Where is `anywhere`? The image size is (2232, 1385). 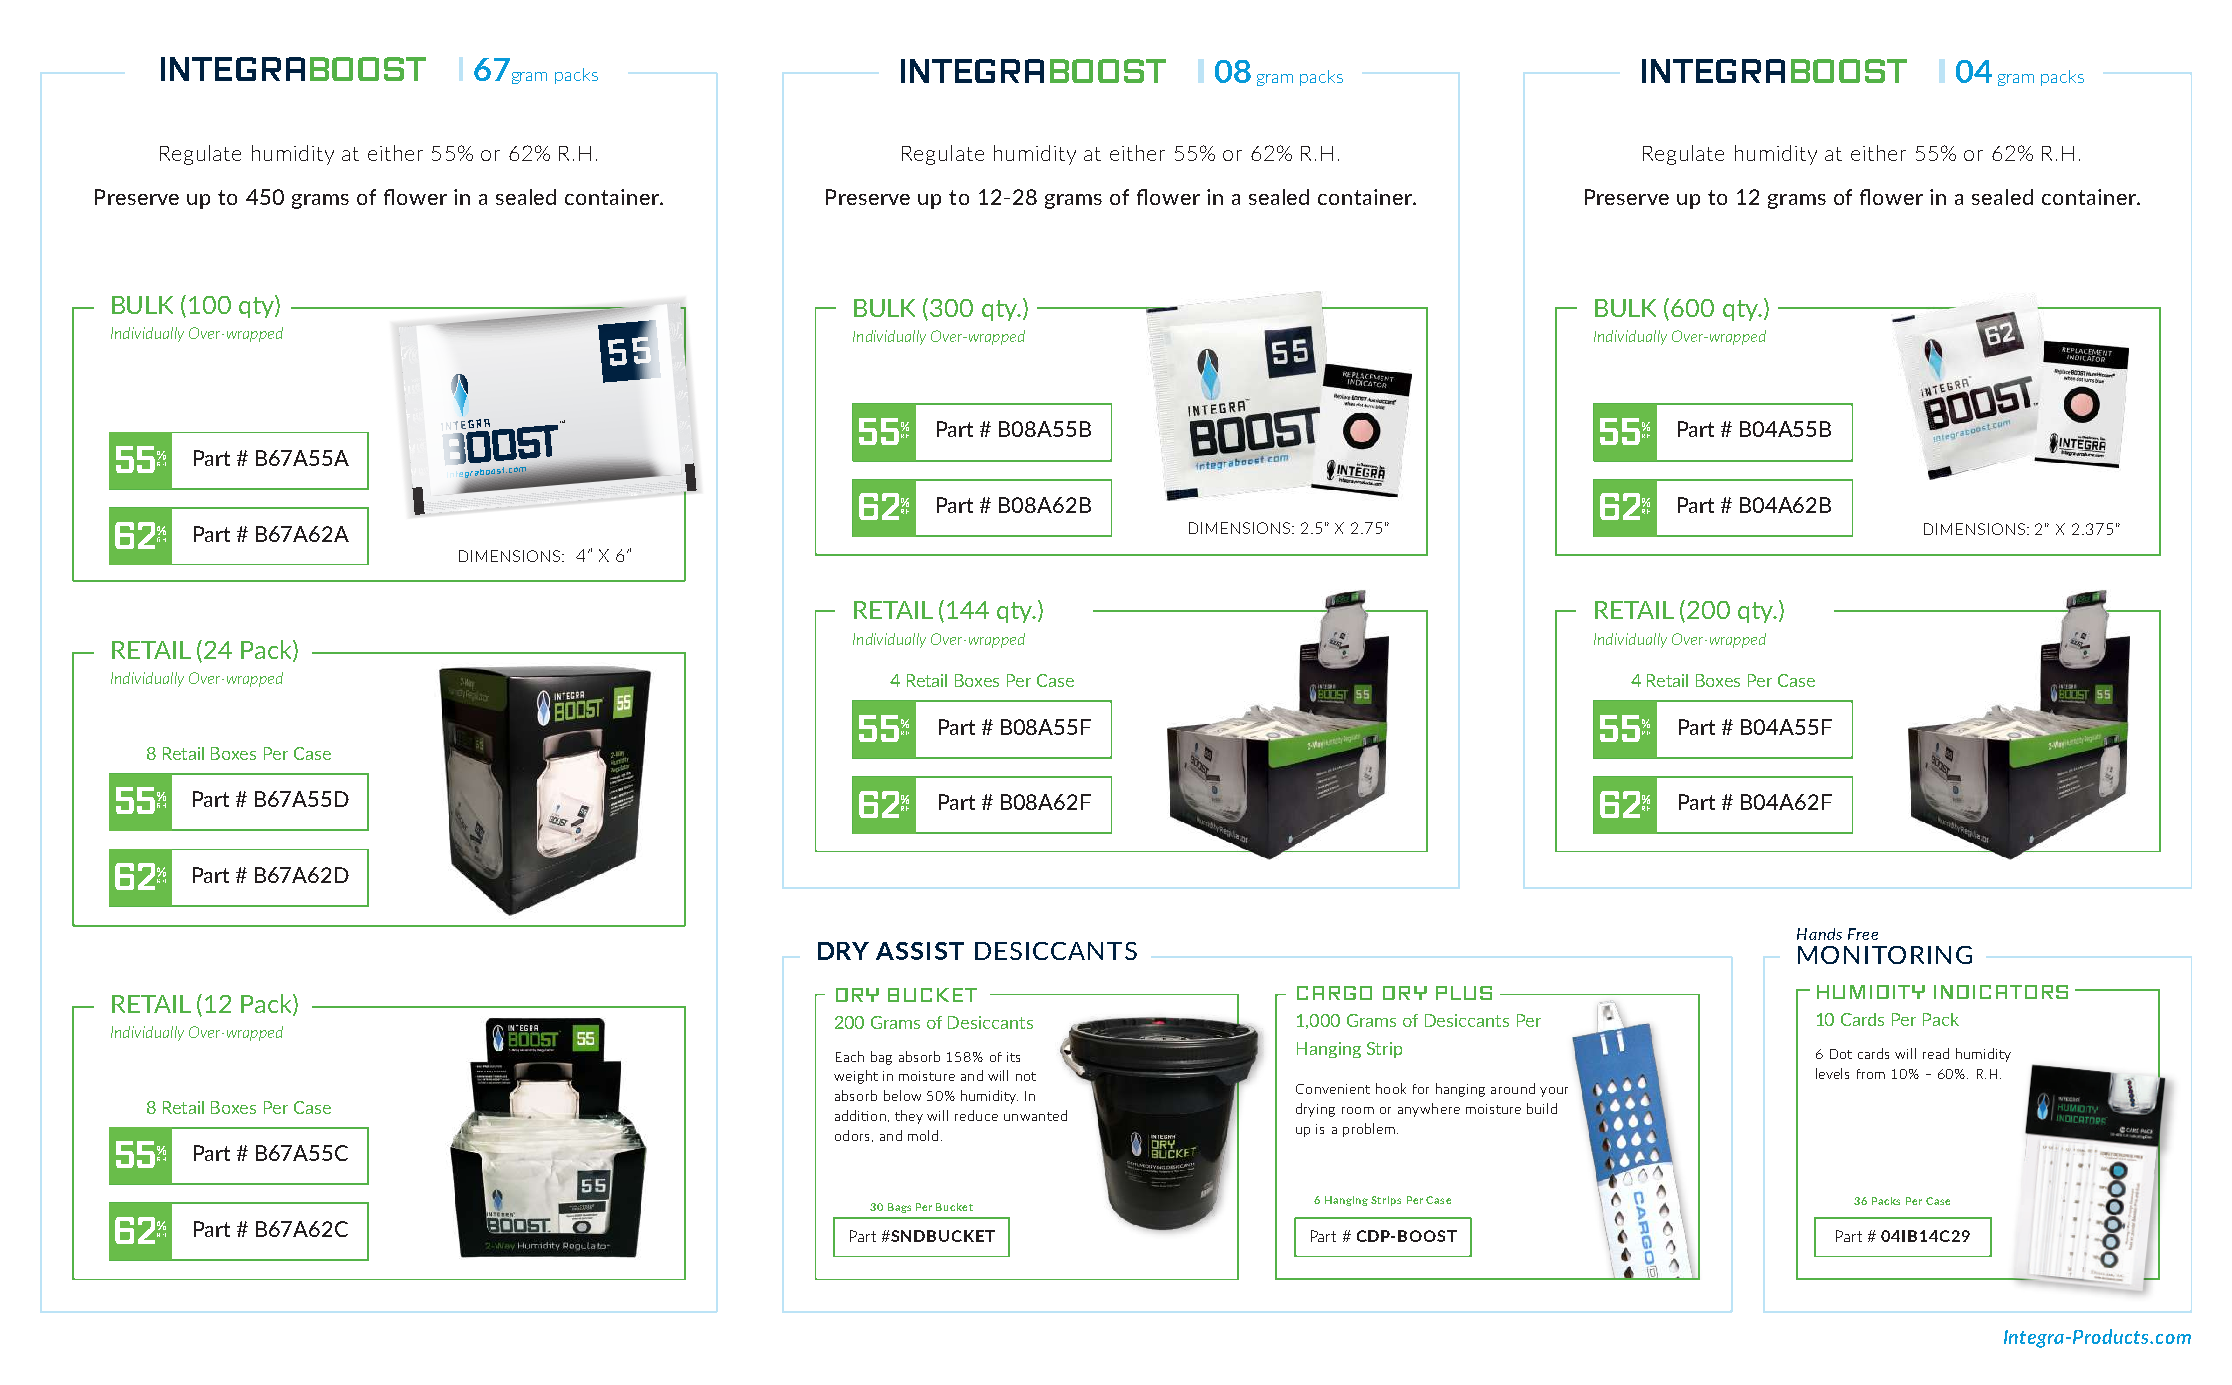
anywhere is located at coordinates (1429, 1110).
